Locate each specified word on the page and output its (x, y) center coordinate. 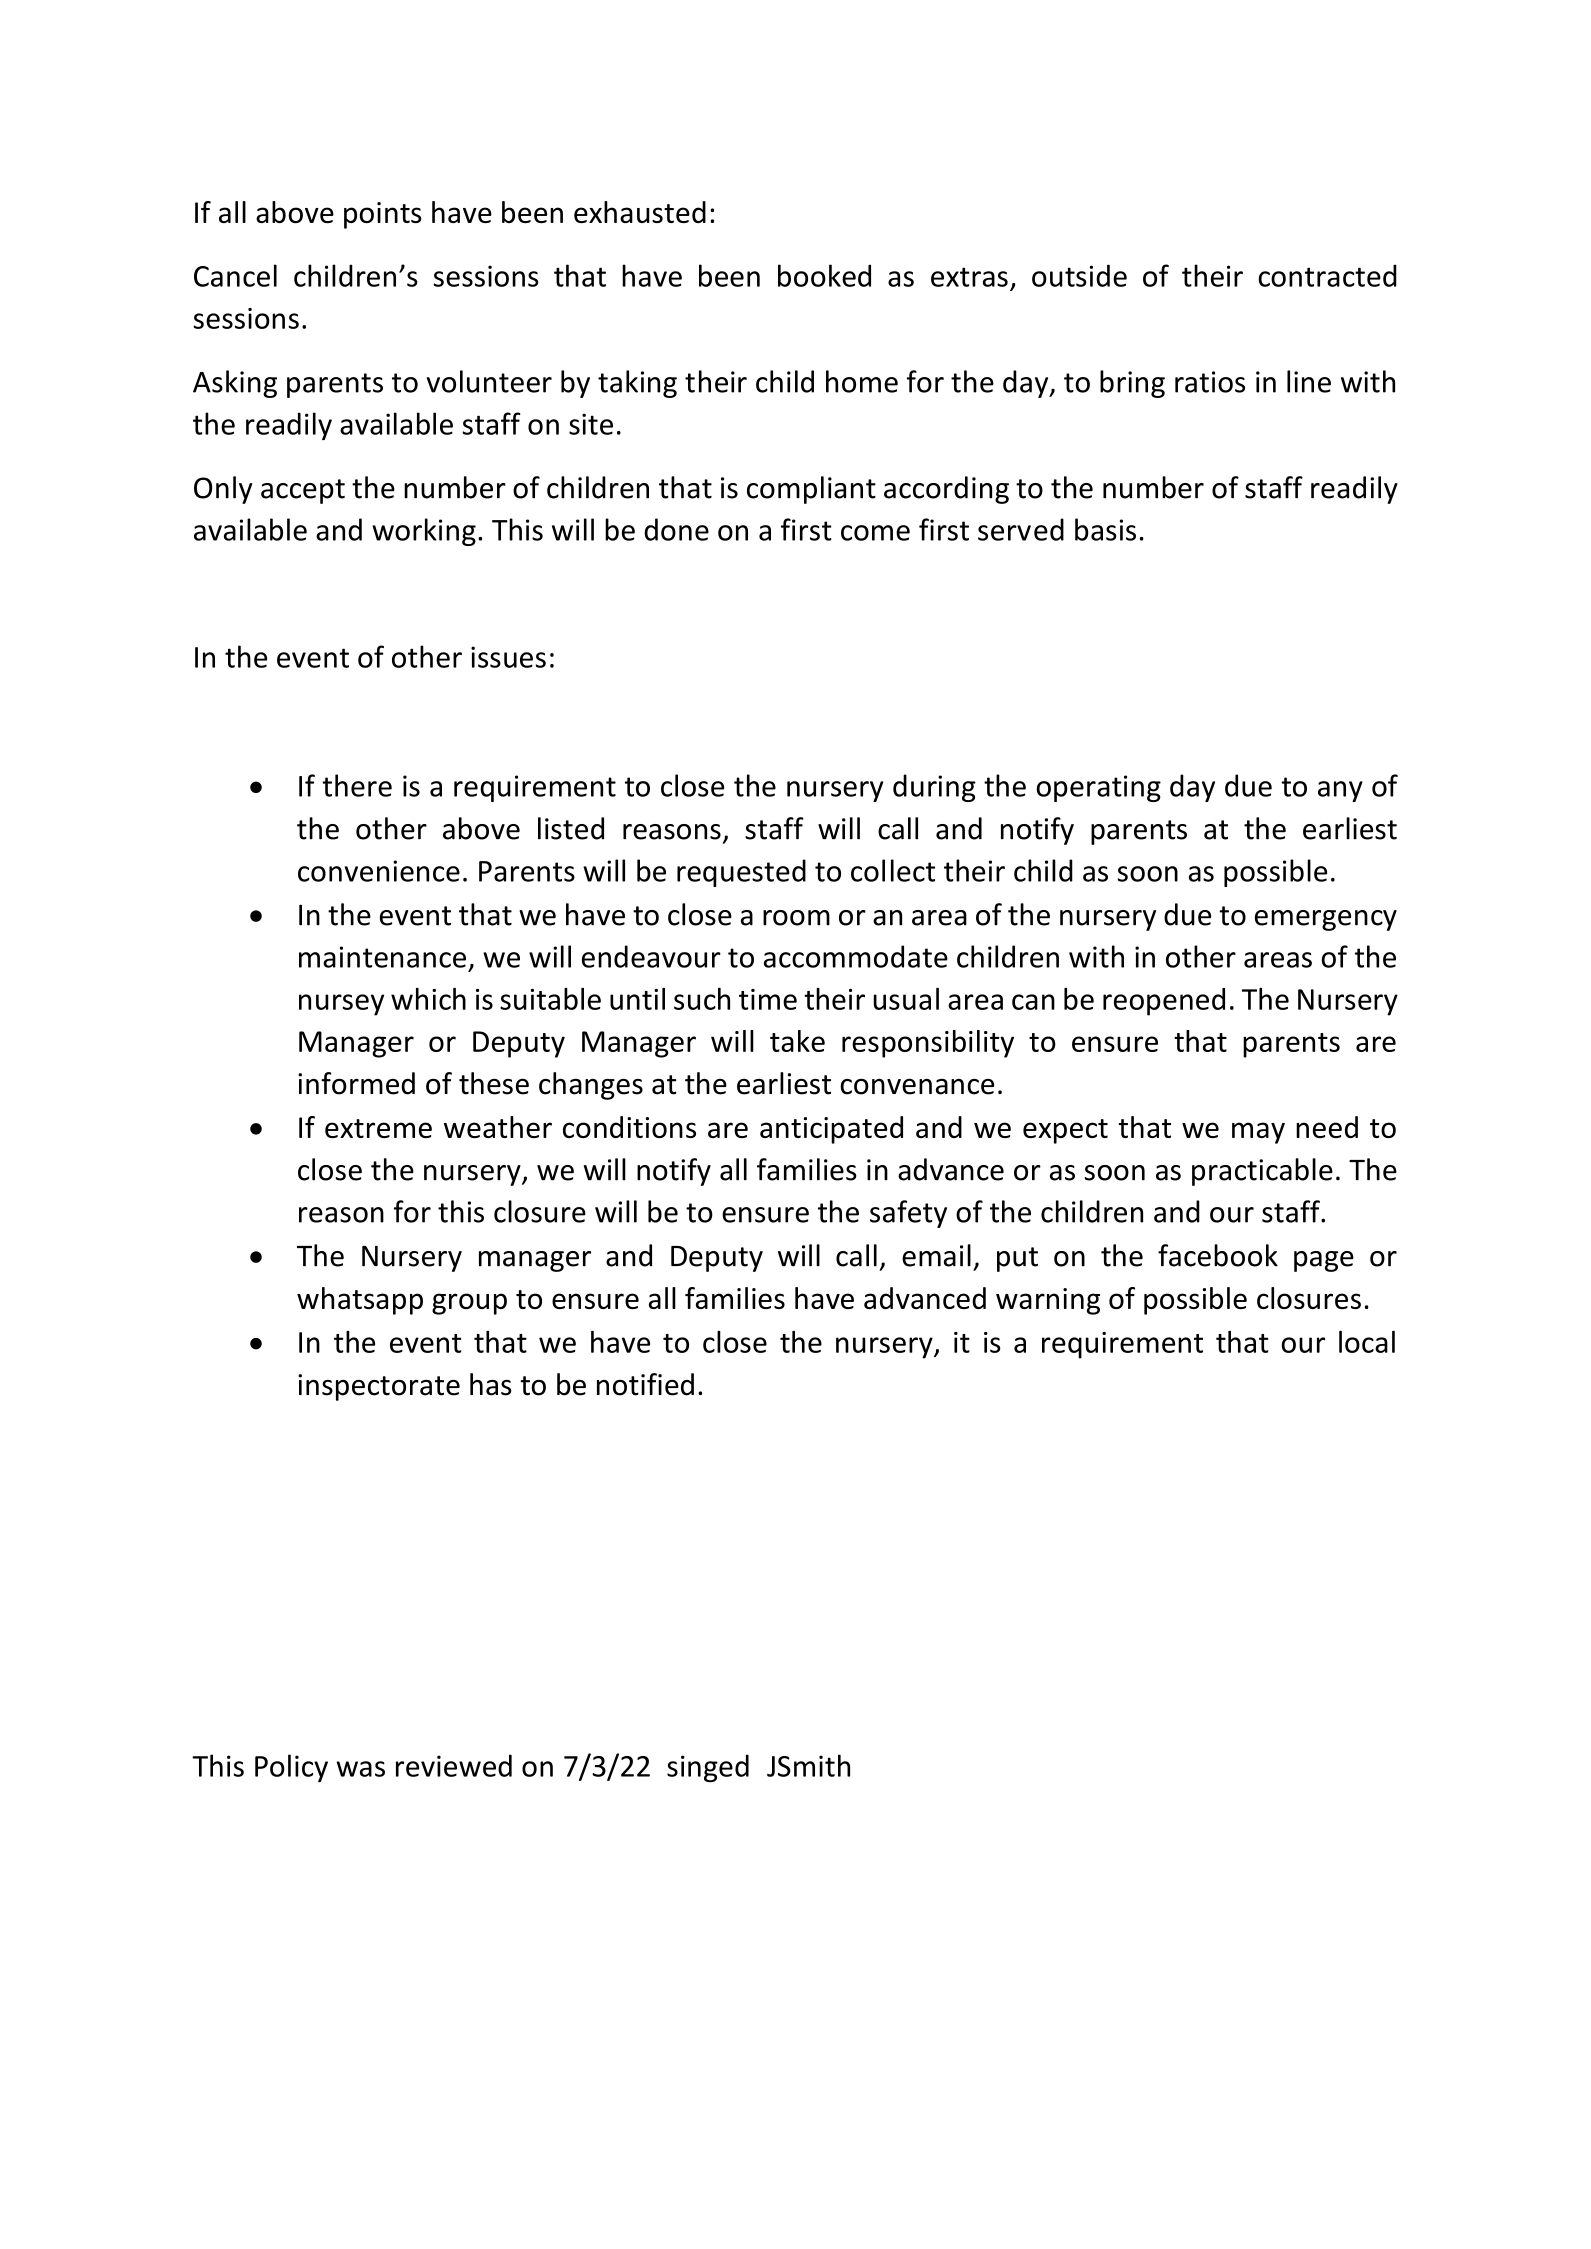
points (383, 215)
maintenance (382, 957)
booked (824, 275)
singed (708, 1768)
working (424, 532)
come (875, 533)
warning (1048, 1301)
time (768, 999)
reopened (1164, 1002)
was (361, 1769)
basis (1105, 529)
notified (645, 1384)
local (1367, 1342)
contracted (1327, 275)
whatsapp (360, 1301)
